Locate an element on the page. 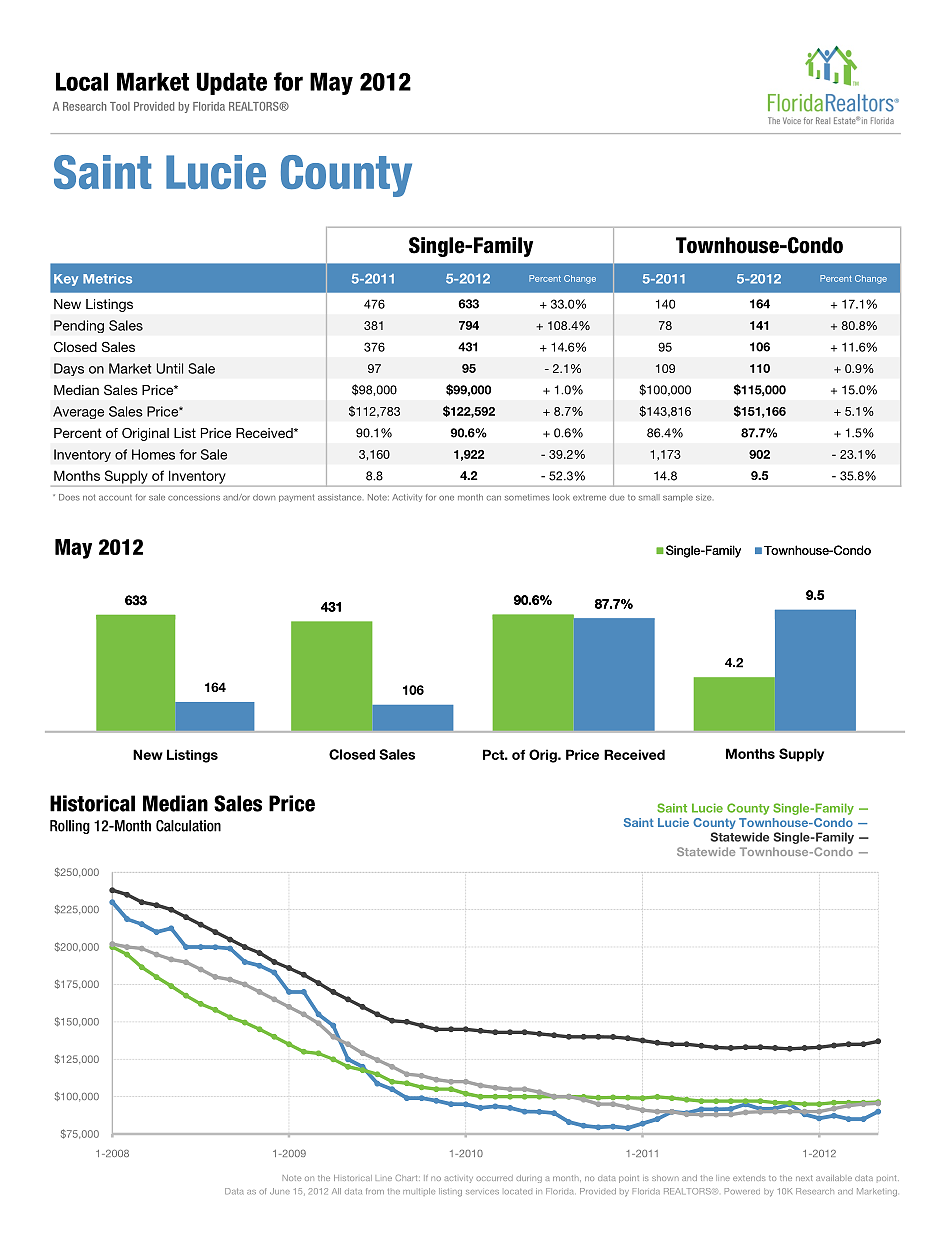 The width and height of the document is (952, 1233). occurred is located at coordinates (494, 1178).
